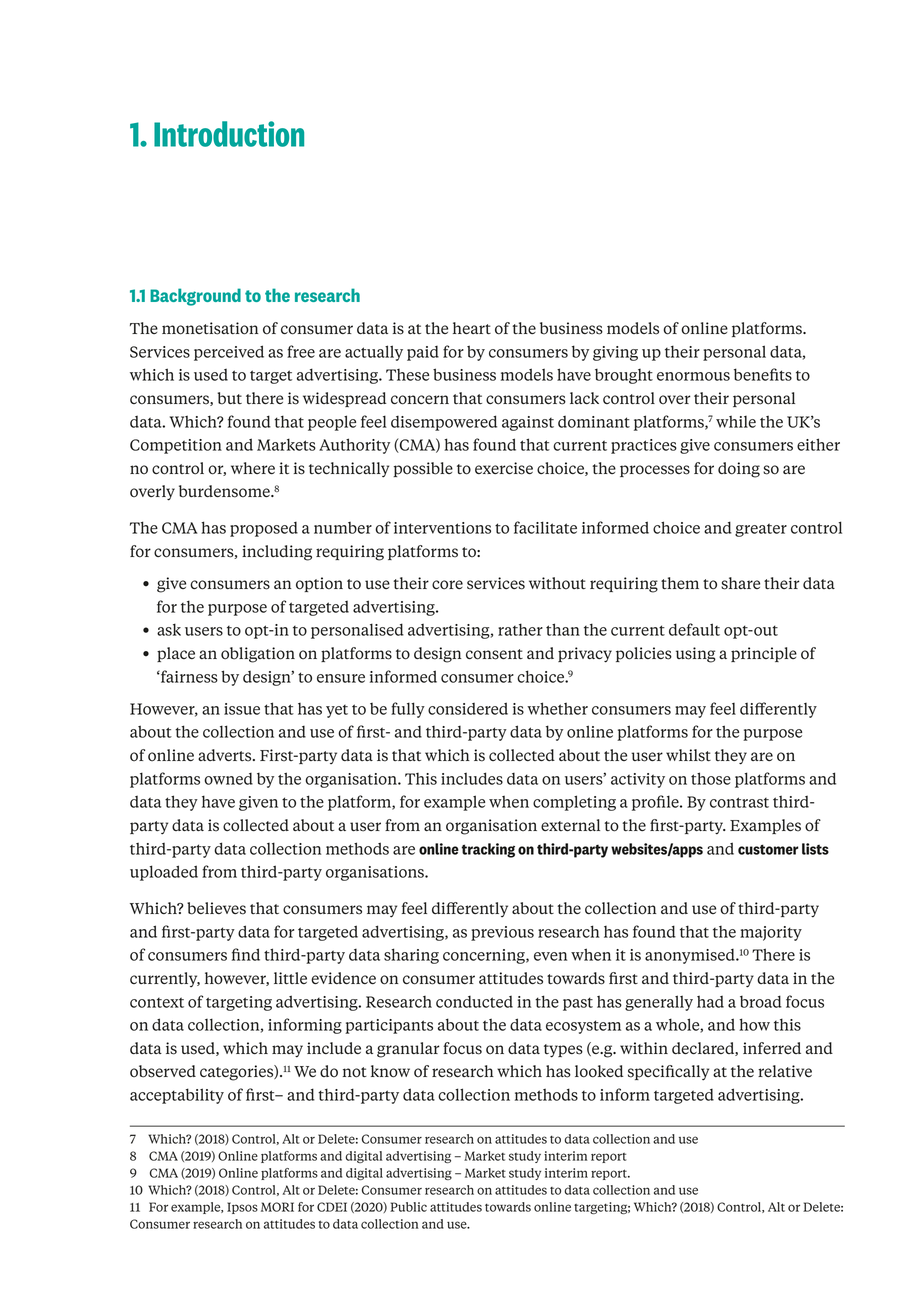 The height and width of the page is (1308, 924). What do you see at coordinates (763, 374) in the page?
I see `benefits` at bounding box center [763, 374].
